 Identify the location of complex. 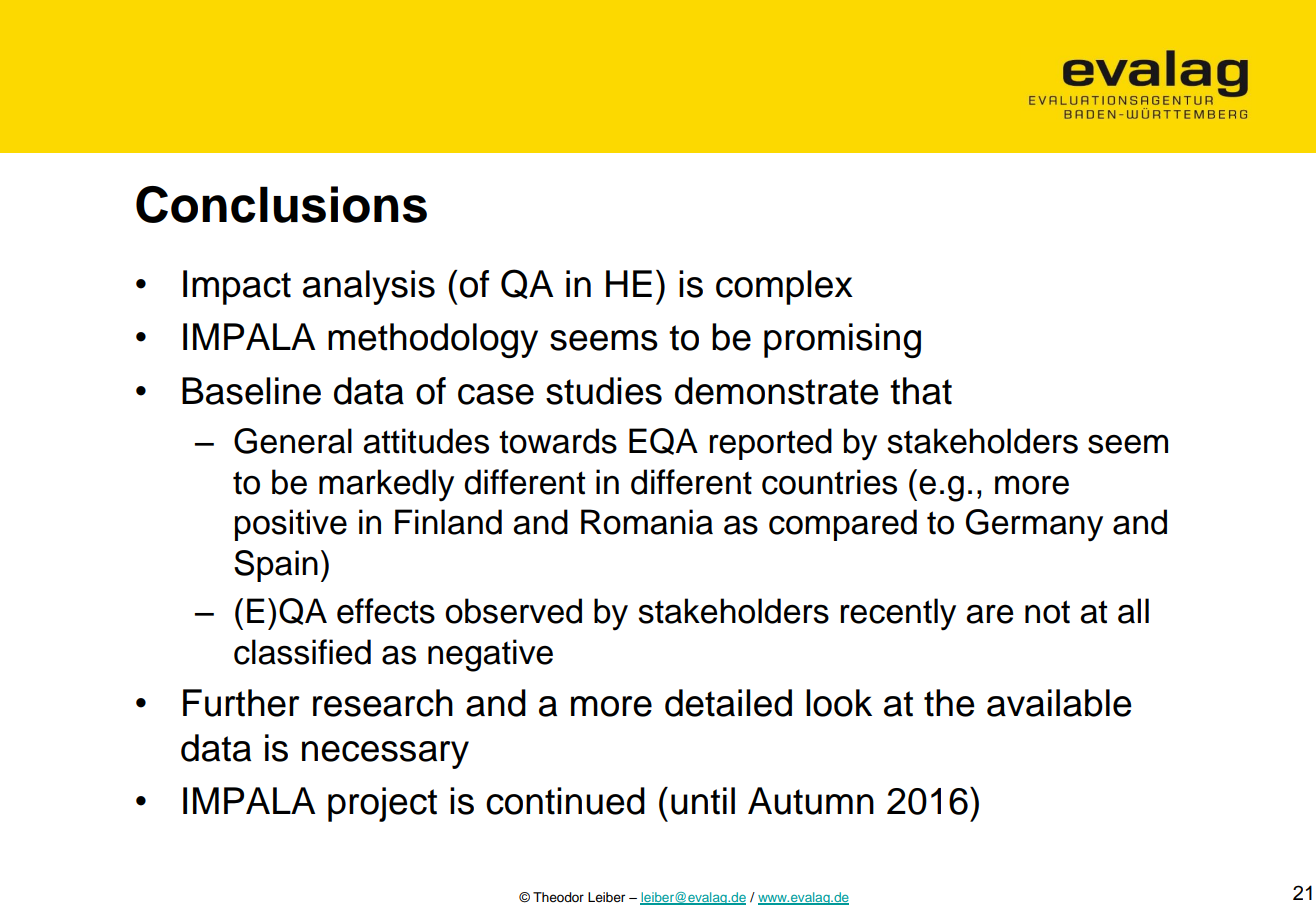
(784, 287).
